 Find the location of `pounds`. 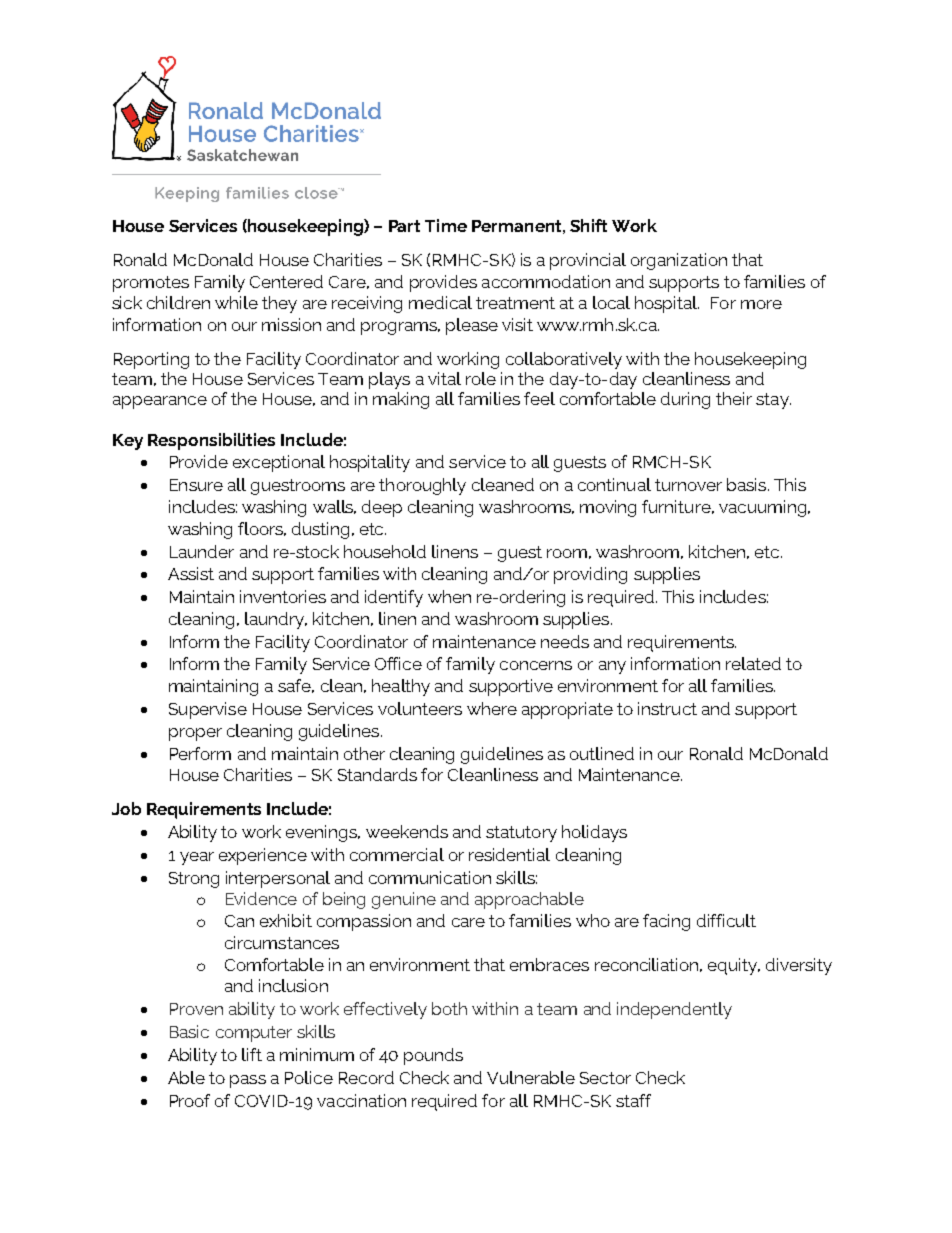

pounds is located at coordinates (433, 1056).
